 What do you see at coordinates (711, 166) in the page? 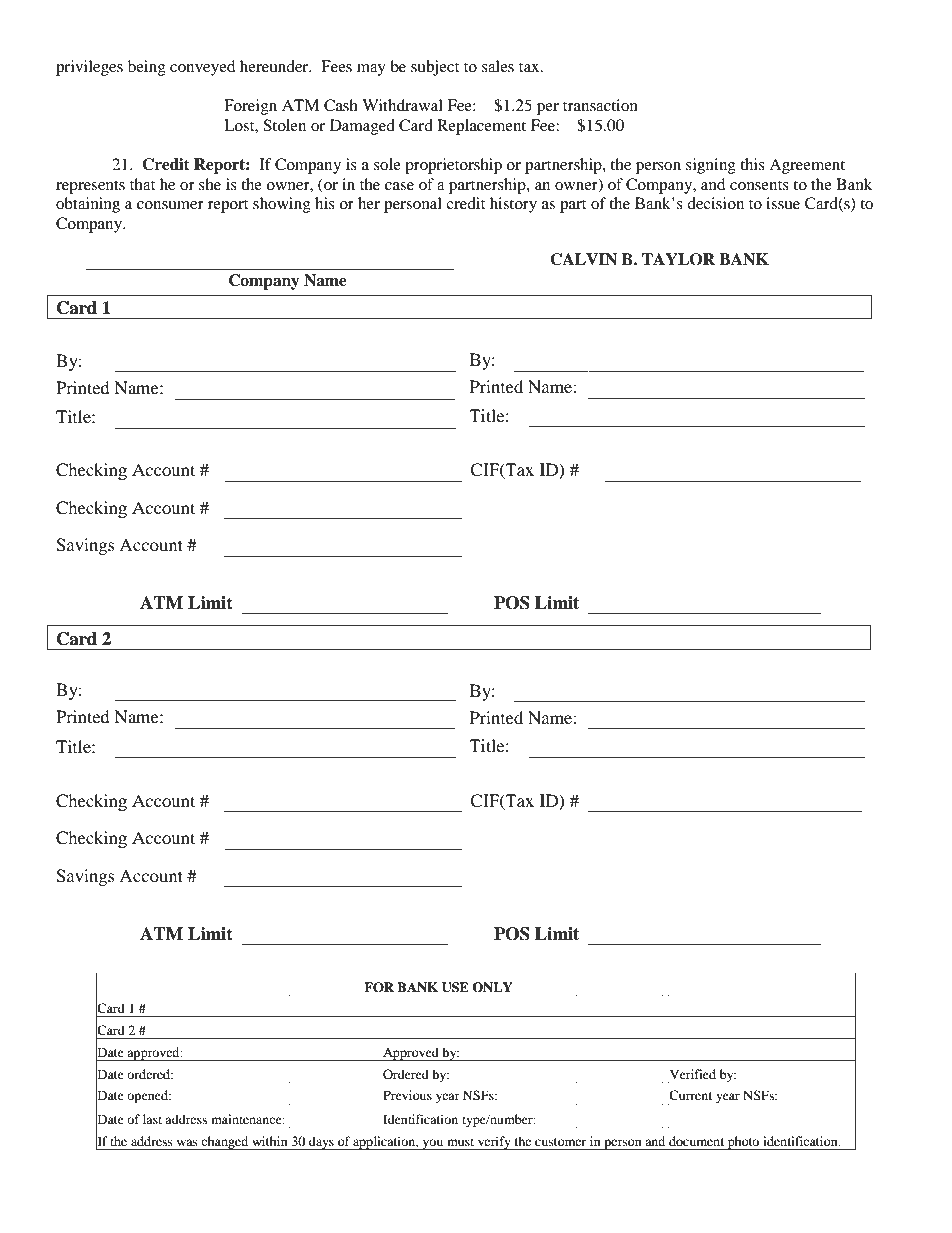
I see `signing` at bounding box center [711, 166].
